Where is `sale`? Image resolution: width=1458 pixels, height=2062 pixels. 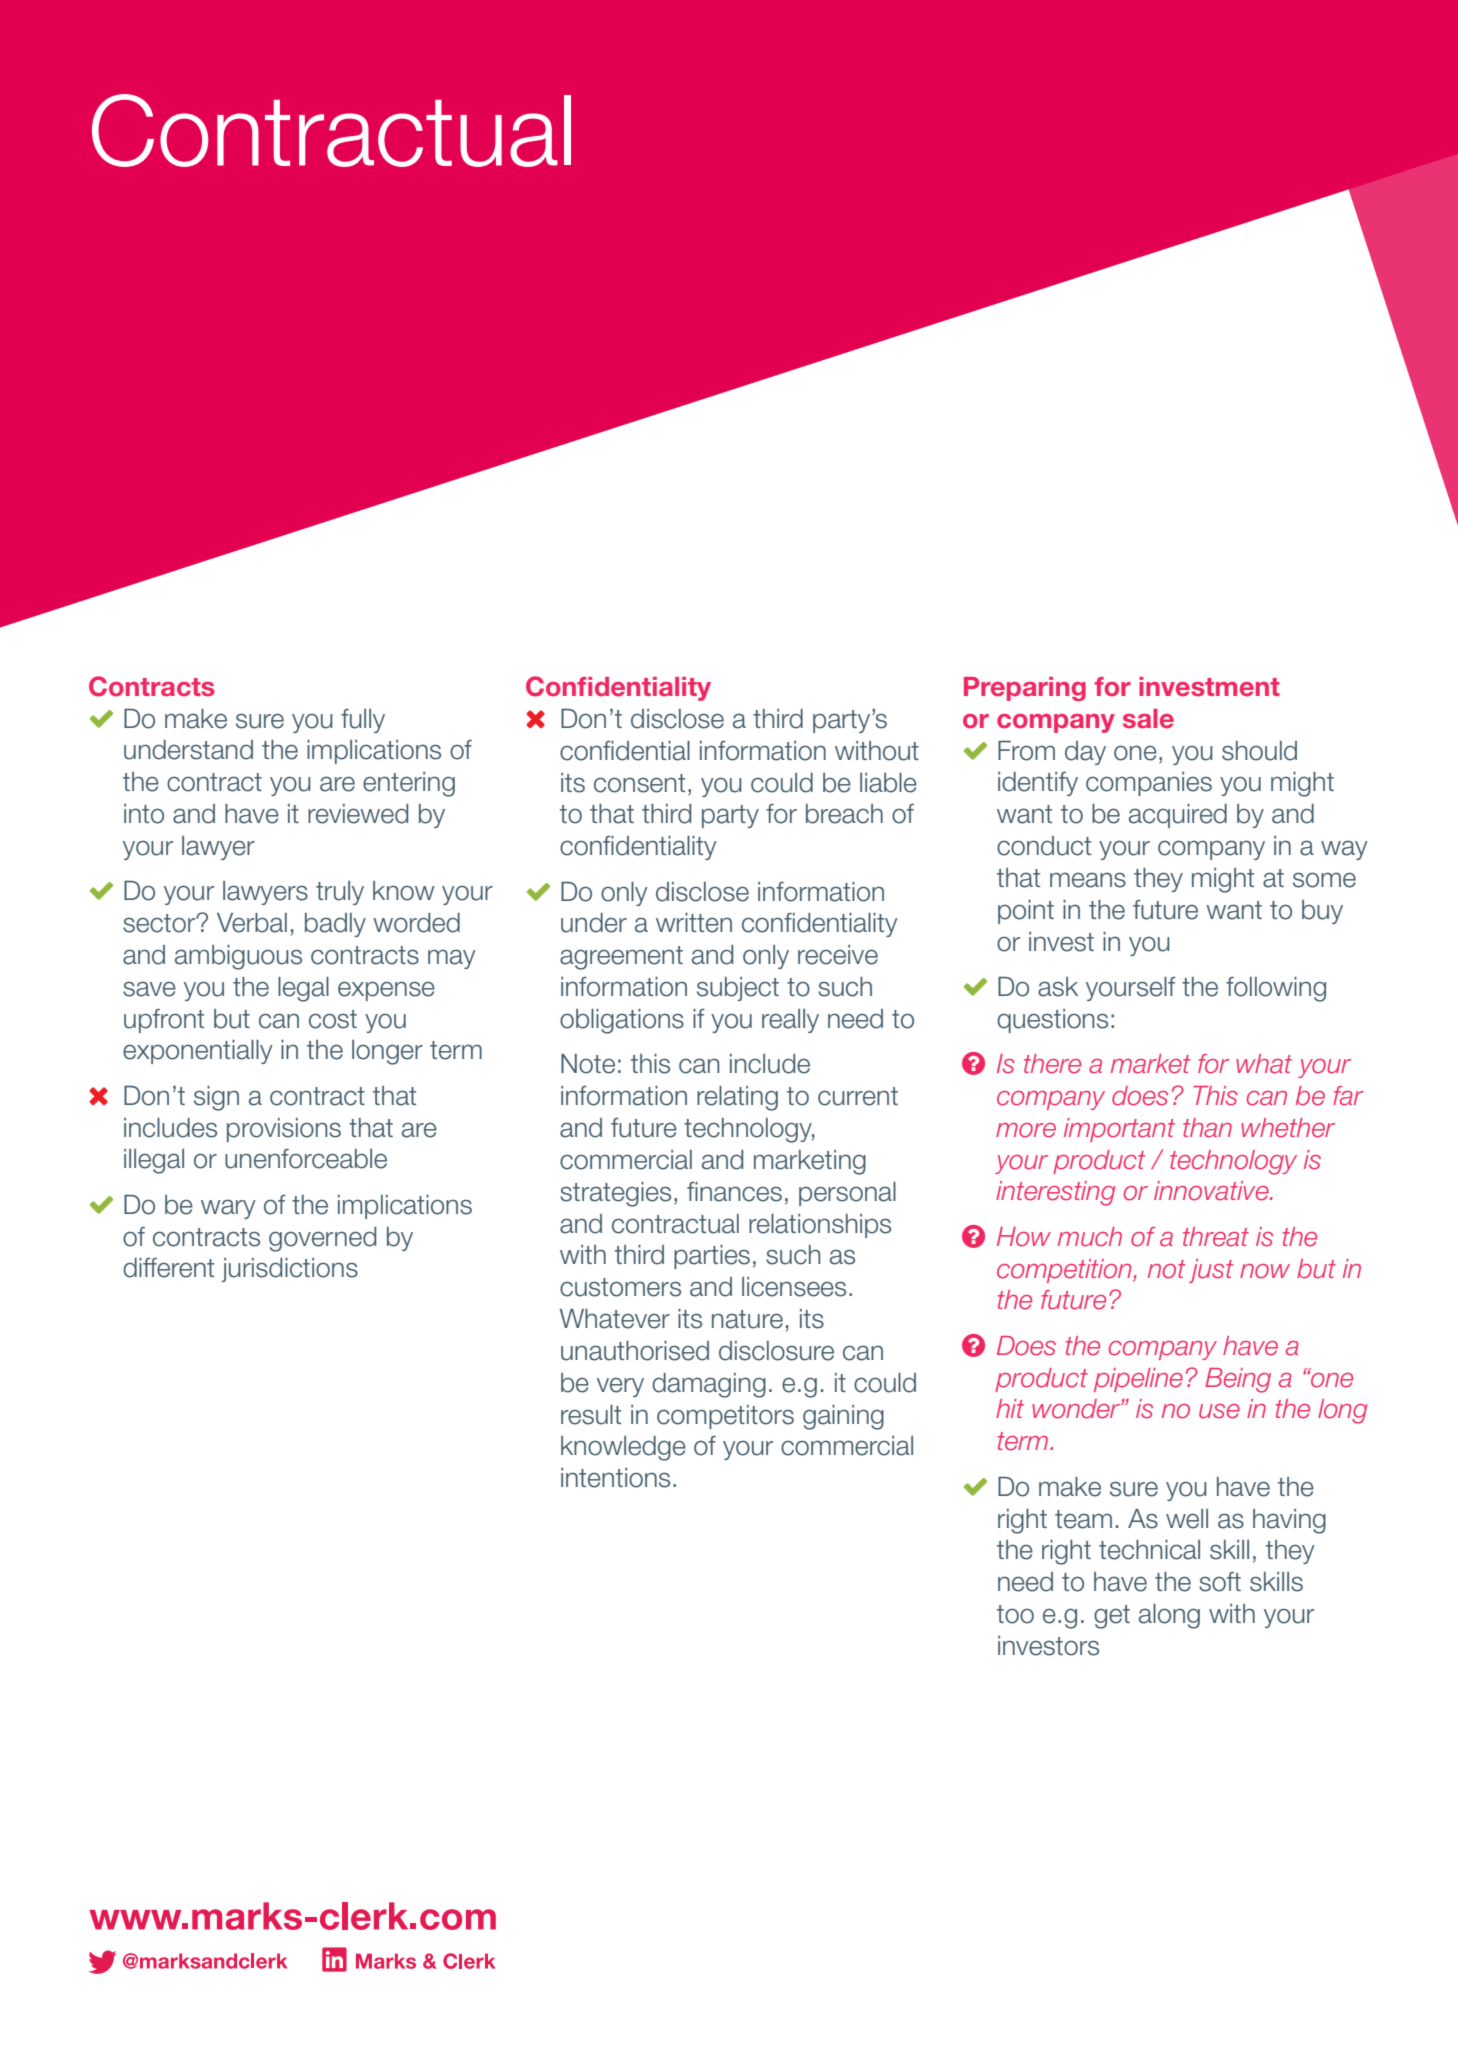 sale is located at coordinates (1148, 719).
